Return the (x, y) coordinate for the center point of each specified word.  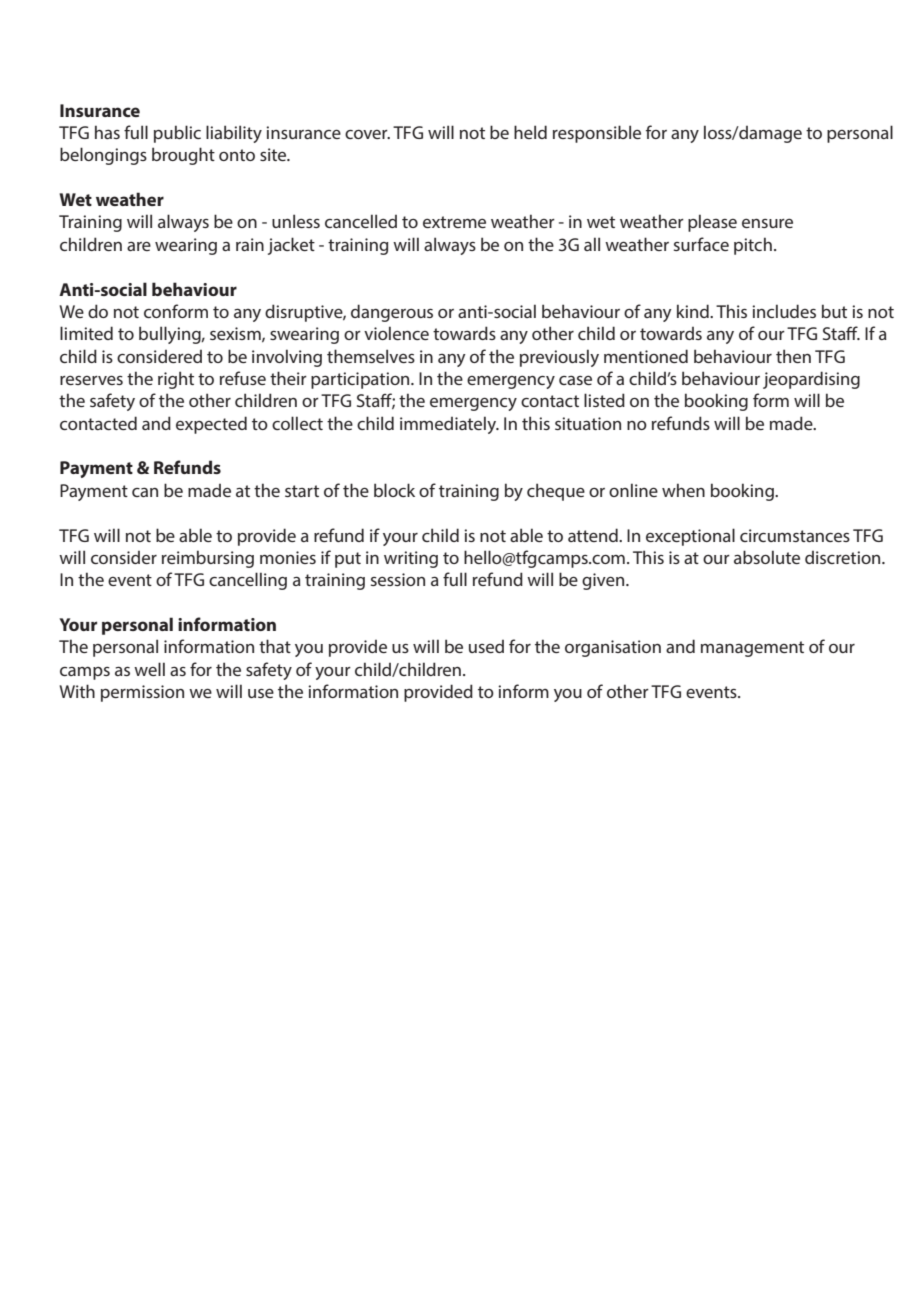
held (530, 132)
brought (183, 156)
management (752, 649)
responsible (597, 134)
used (486, 646)
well (149, 669)
